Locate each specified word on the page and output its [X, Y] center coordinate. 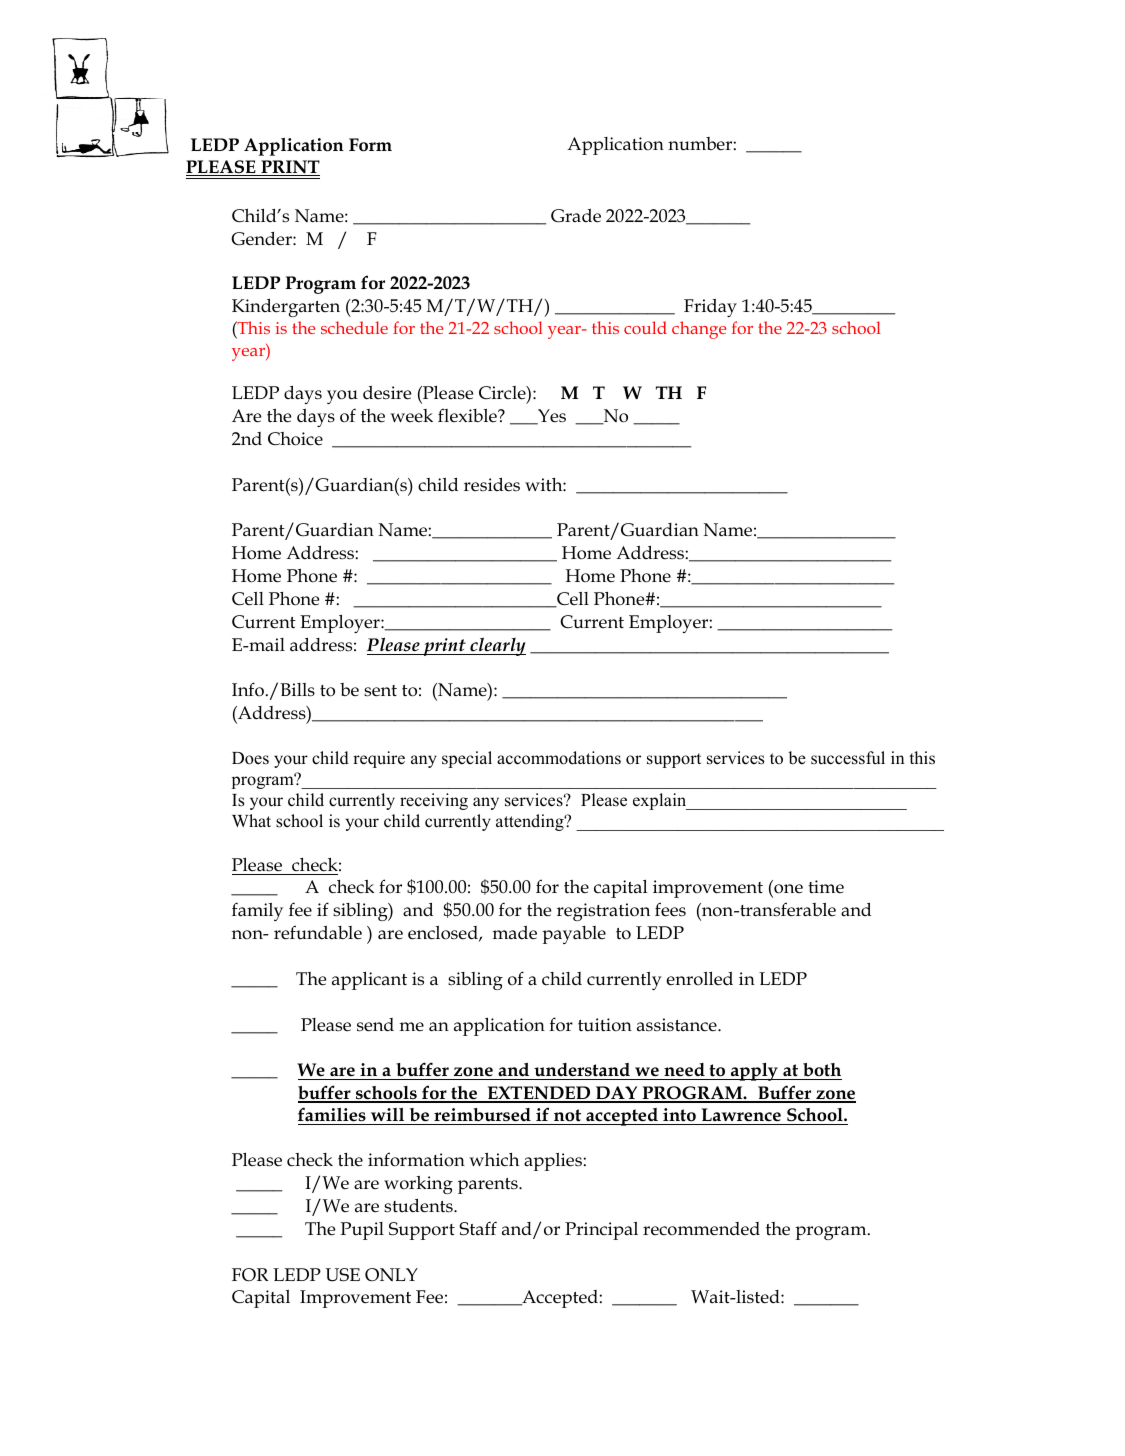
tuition [605, 1025]
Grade [576, 216]
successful [848, 758]
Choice [295, 439]
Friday [710, 308]
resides [492, 485]
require [379, 759]
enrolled [699, 979]
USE [342, 1275]
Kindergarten [286, 308]
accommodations [559, 758]
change [699, 330]
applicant [369, 981]
